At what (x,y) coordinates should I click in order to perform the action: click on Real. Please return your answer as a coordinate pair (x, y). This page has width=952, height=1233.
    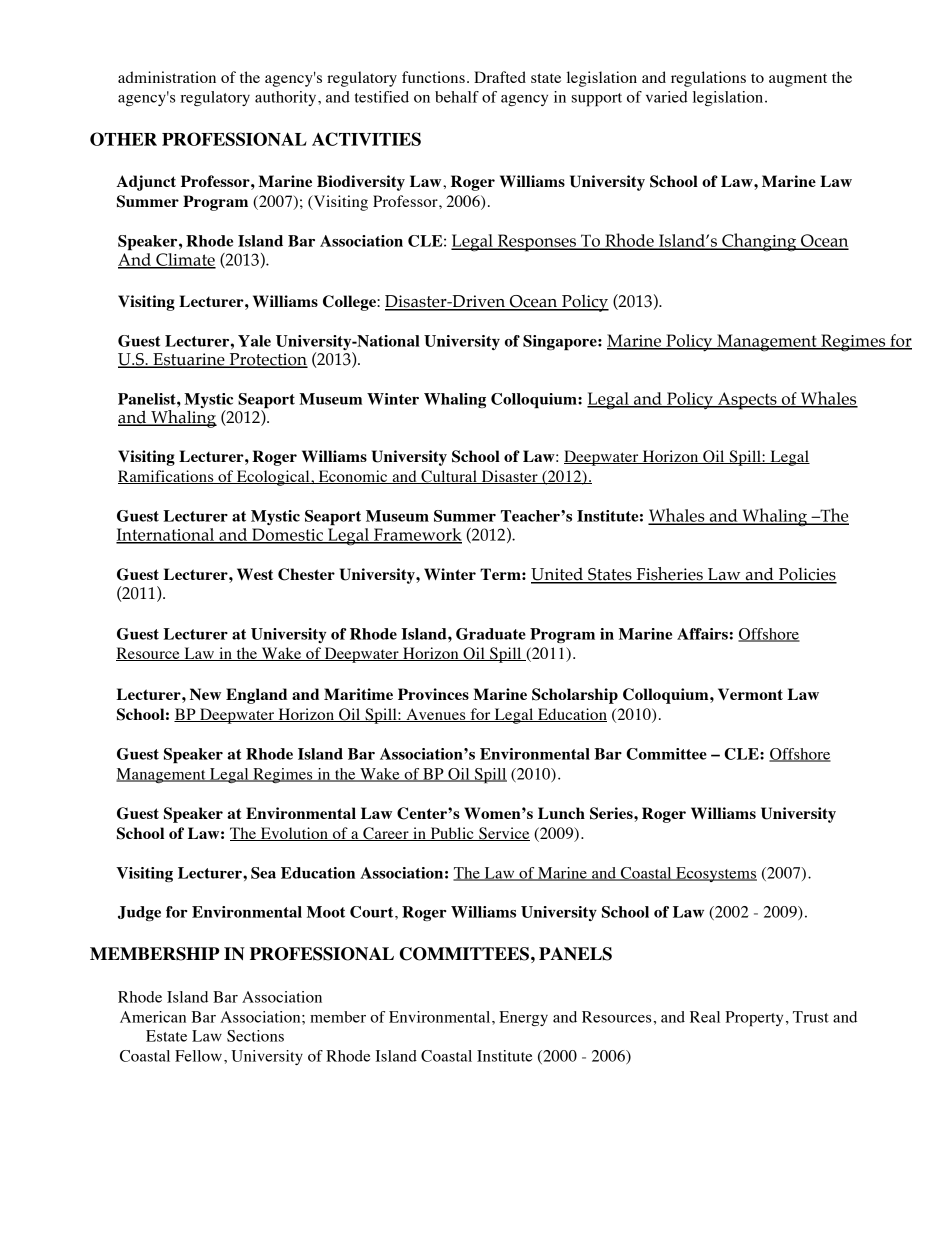
    Looking at the image, I should click on (705, 1017).
